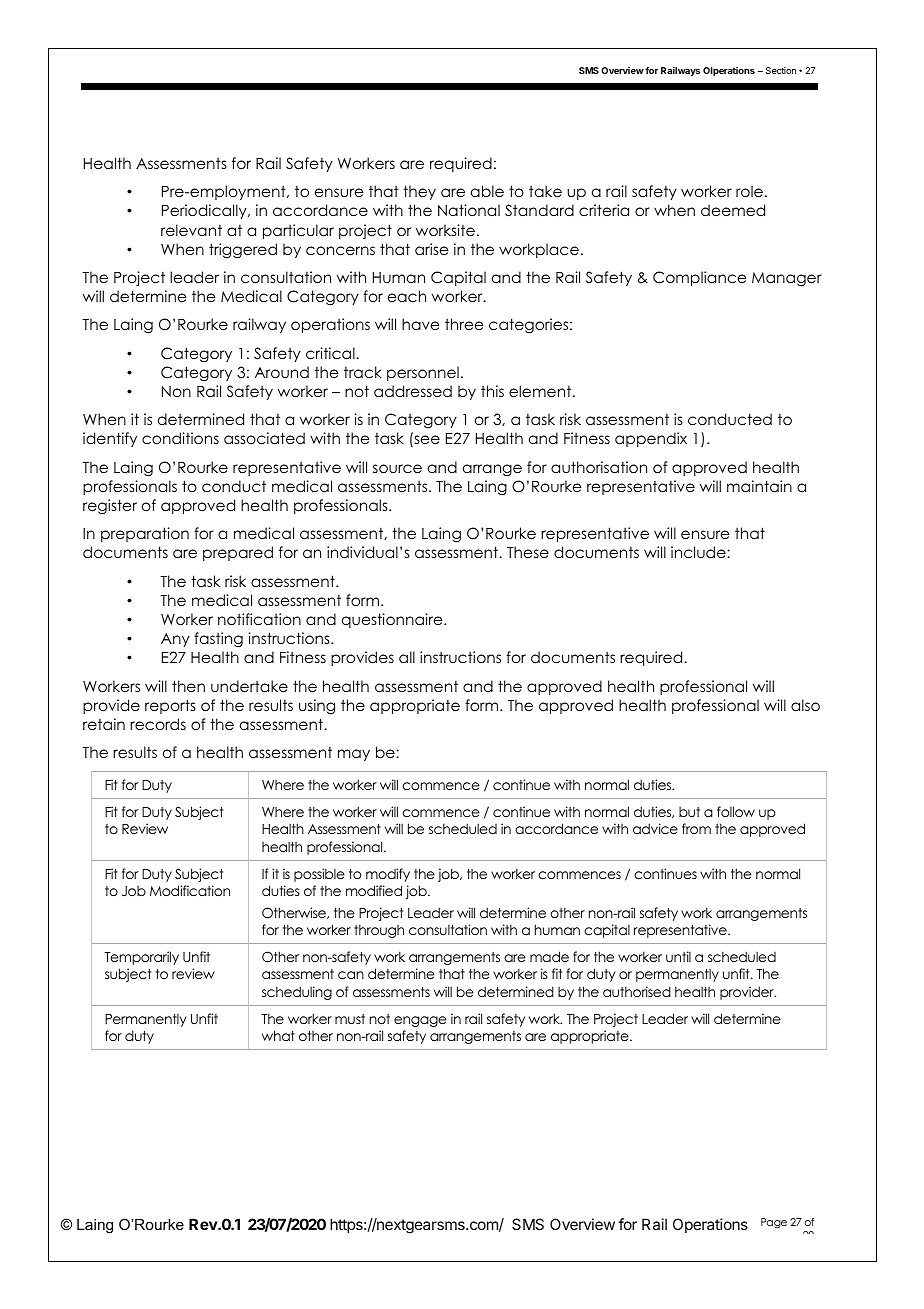  I want to click on Section, so click(781, 70).
